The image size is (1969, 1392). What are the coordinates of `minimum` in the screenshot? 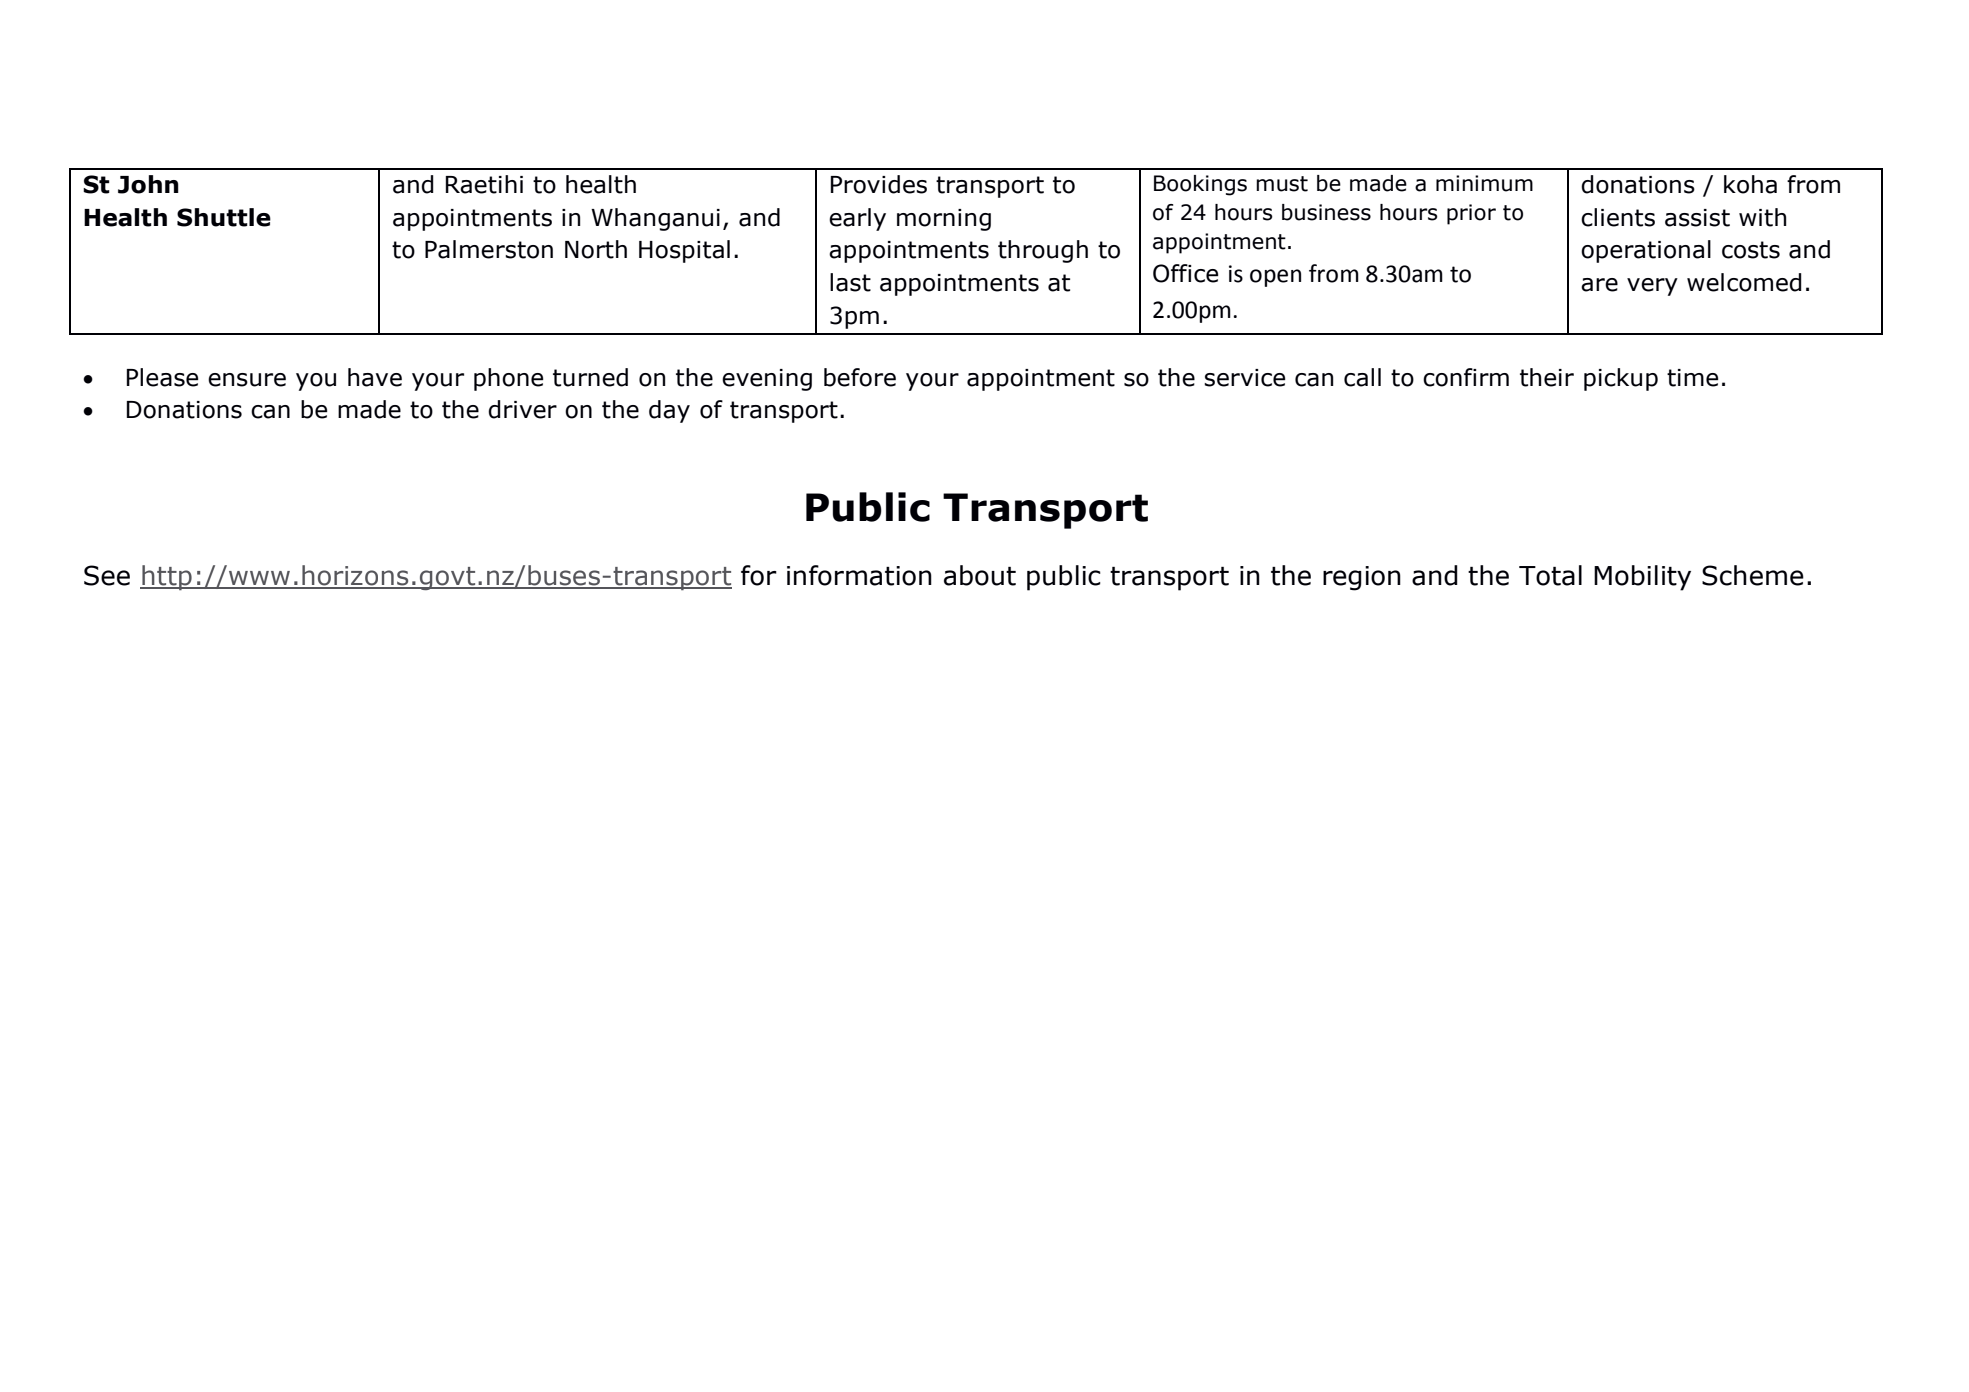 It's located at (1484, 183).
